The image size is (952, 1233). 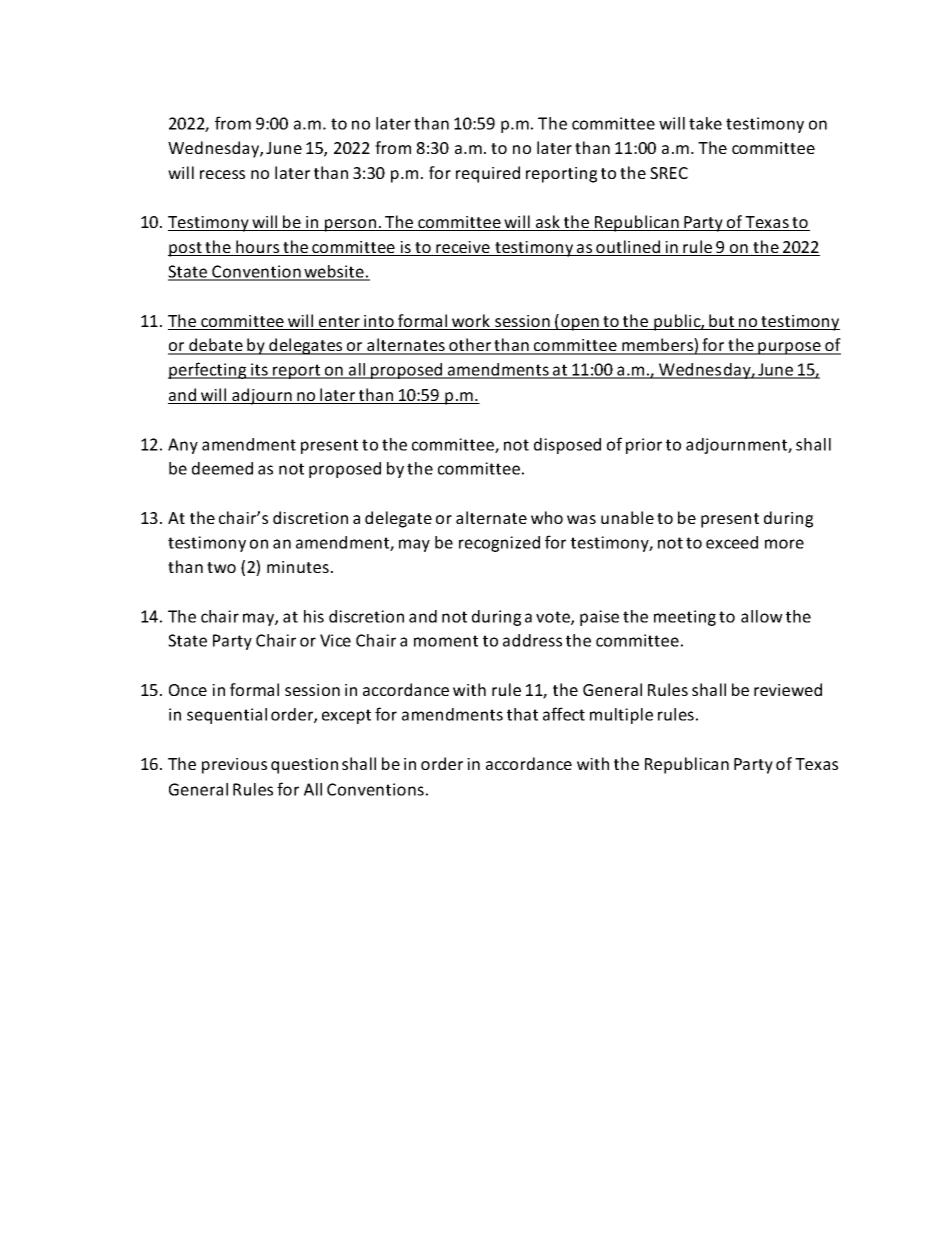 I want to click on but, so click(x=722, y=322).
